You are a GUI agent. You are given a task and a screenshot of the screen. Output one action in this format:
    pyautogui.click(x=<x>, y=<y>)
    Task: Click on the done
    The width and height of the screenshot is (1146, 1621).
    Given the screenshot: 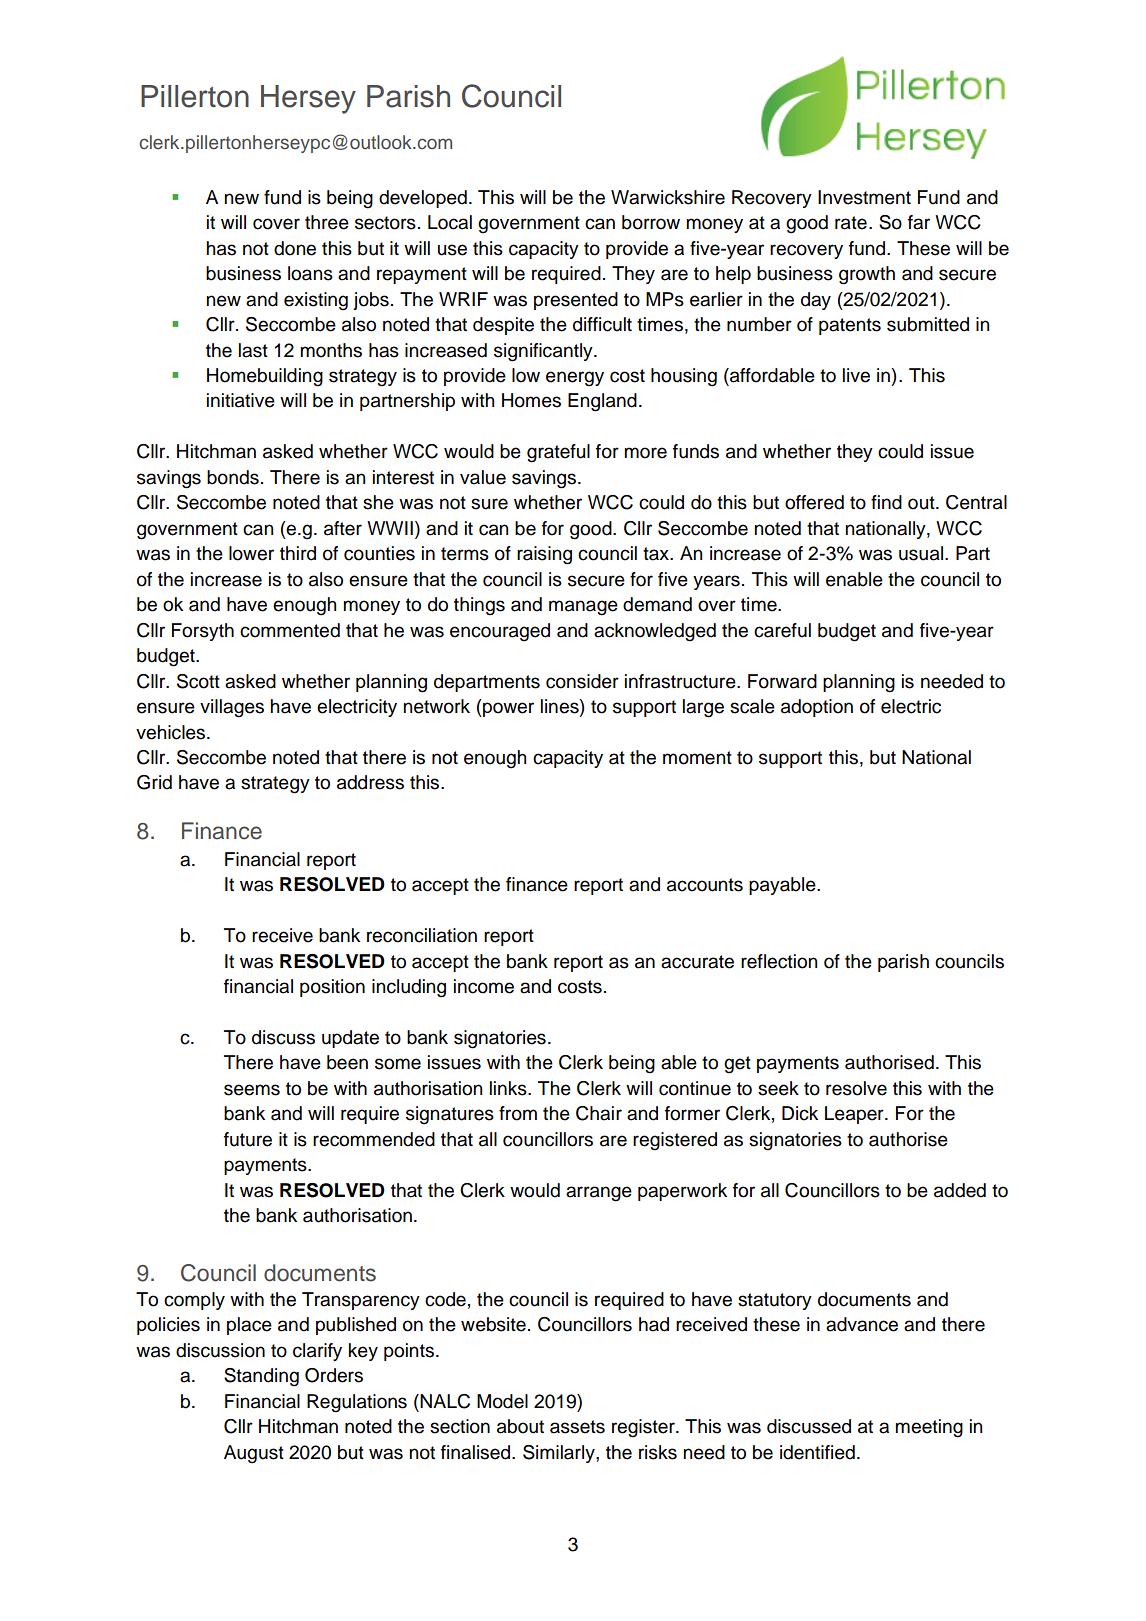 What is the action you would take?
    pyautogui.click(x=295, y=248)
